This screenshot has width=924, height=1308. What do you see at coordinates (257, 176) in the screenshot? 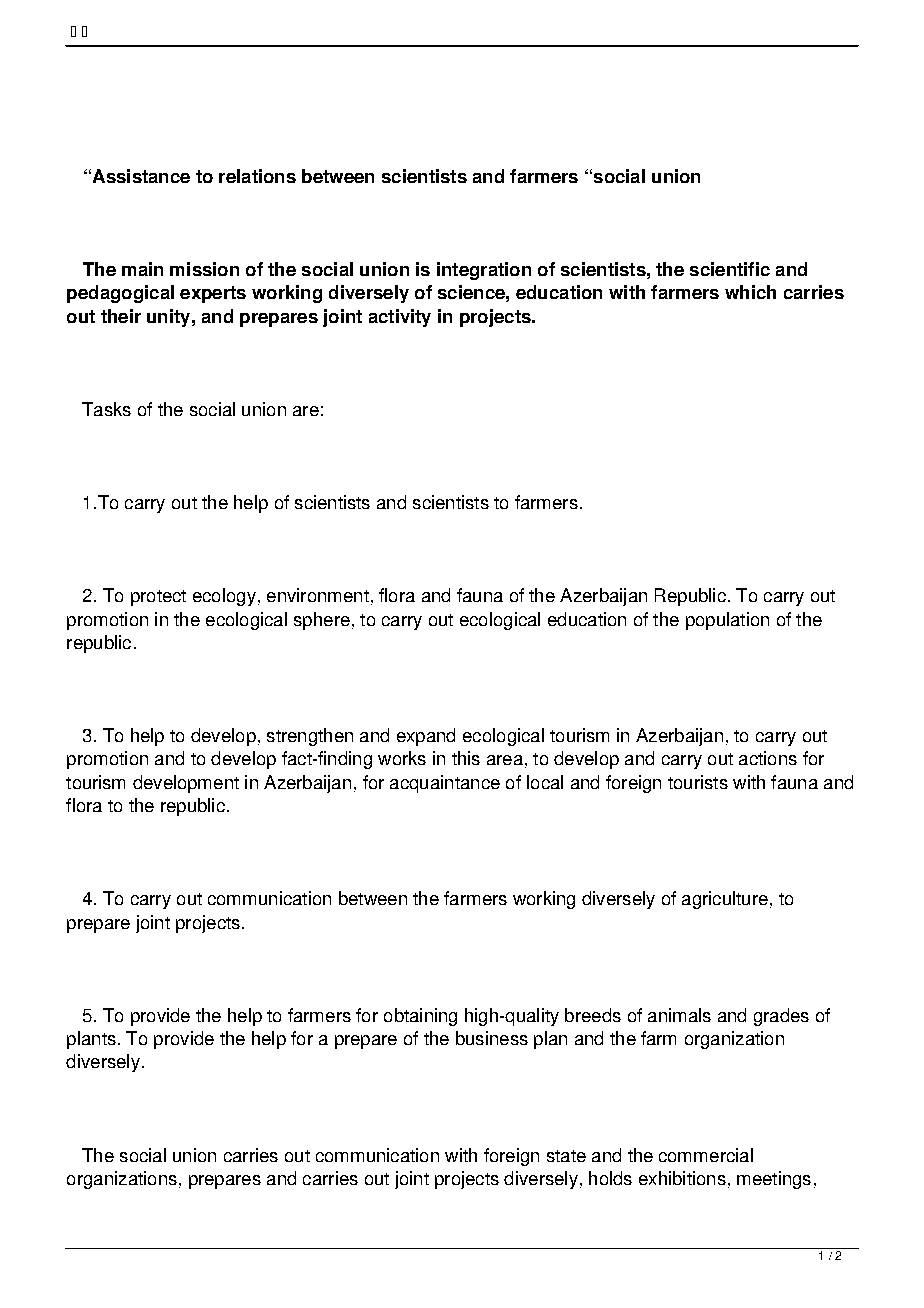
I see `relations` at bounding box center [257, 176].
